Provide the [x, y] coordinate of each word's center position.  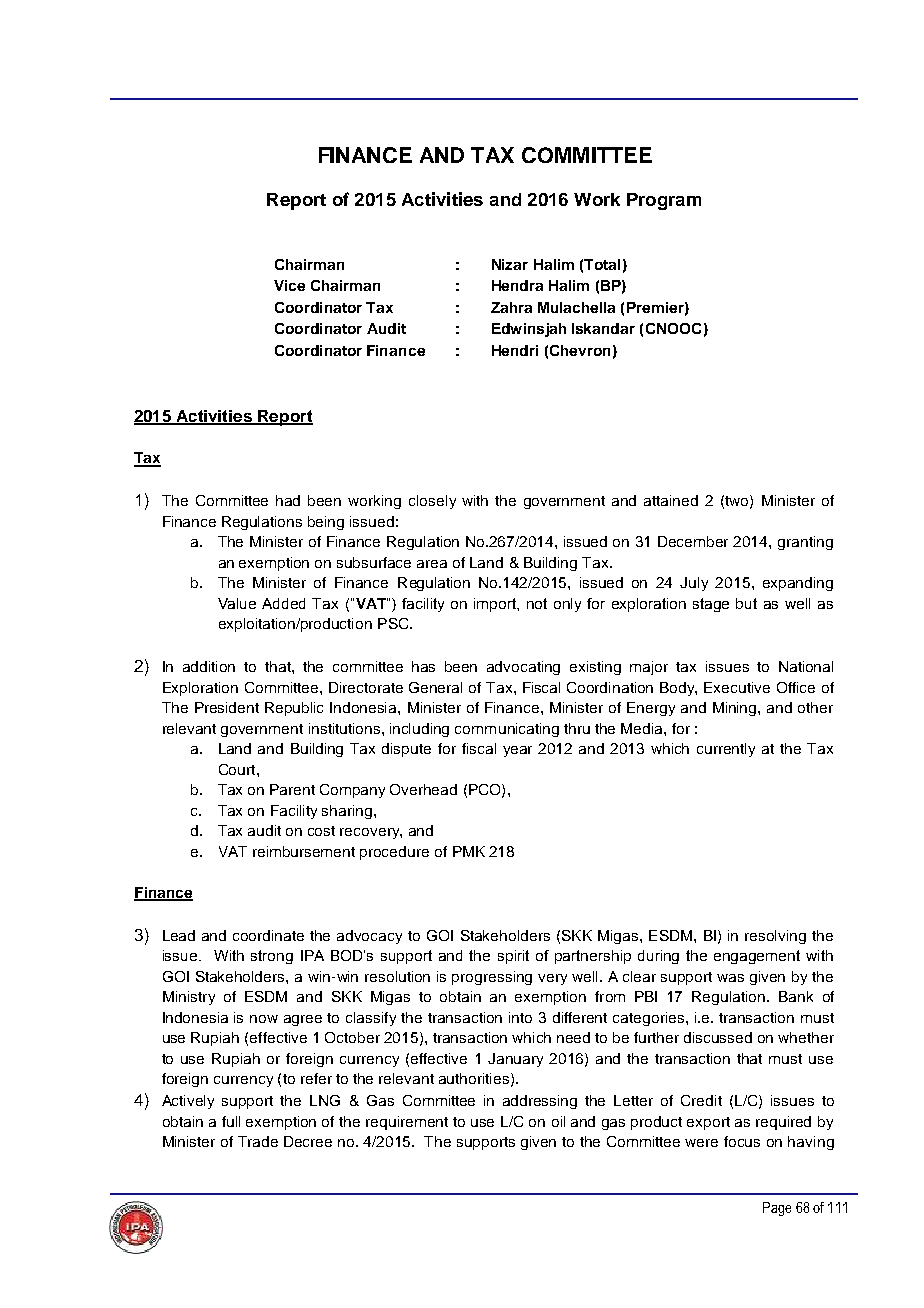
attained [671, 500]
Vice [289, 285]
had [288, 500]
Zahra [511, 307]
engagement [757, 957]
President [227, 707]
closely [432, 502]
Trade [258, 1141]
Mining [736, 709]
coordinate [268, 935]
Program [664, 201]
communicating [507, 730]
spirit [513, 957]
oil [558, 1121]
